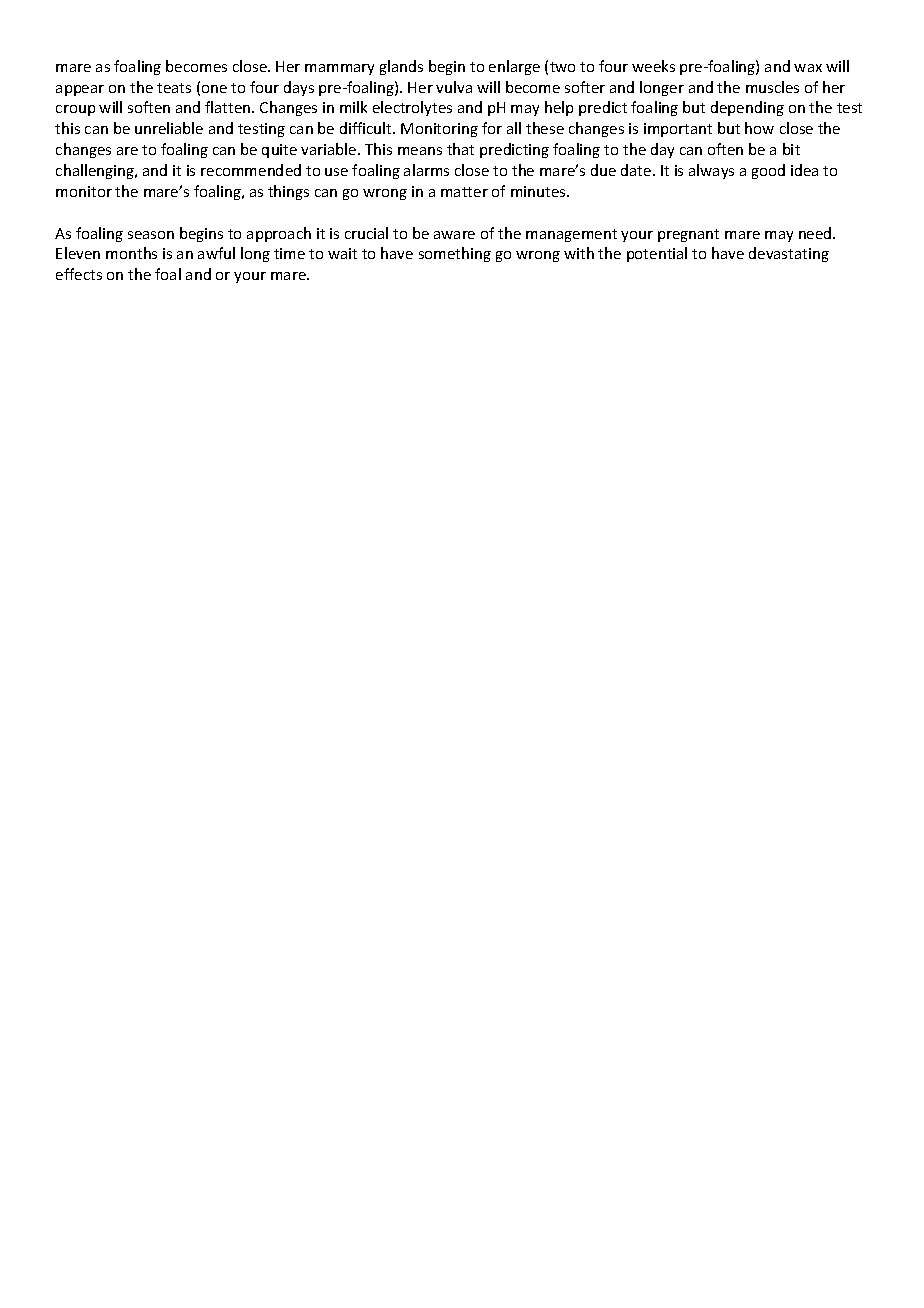 The width and height of the page is (924, 1308). I want to click on alarms, so click(426, 170).
